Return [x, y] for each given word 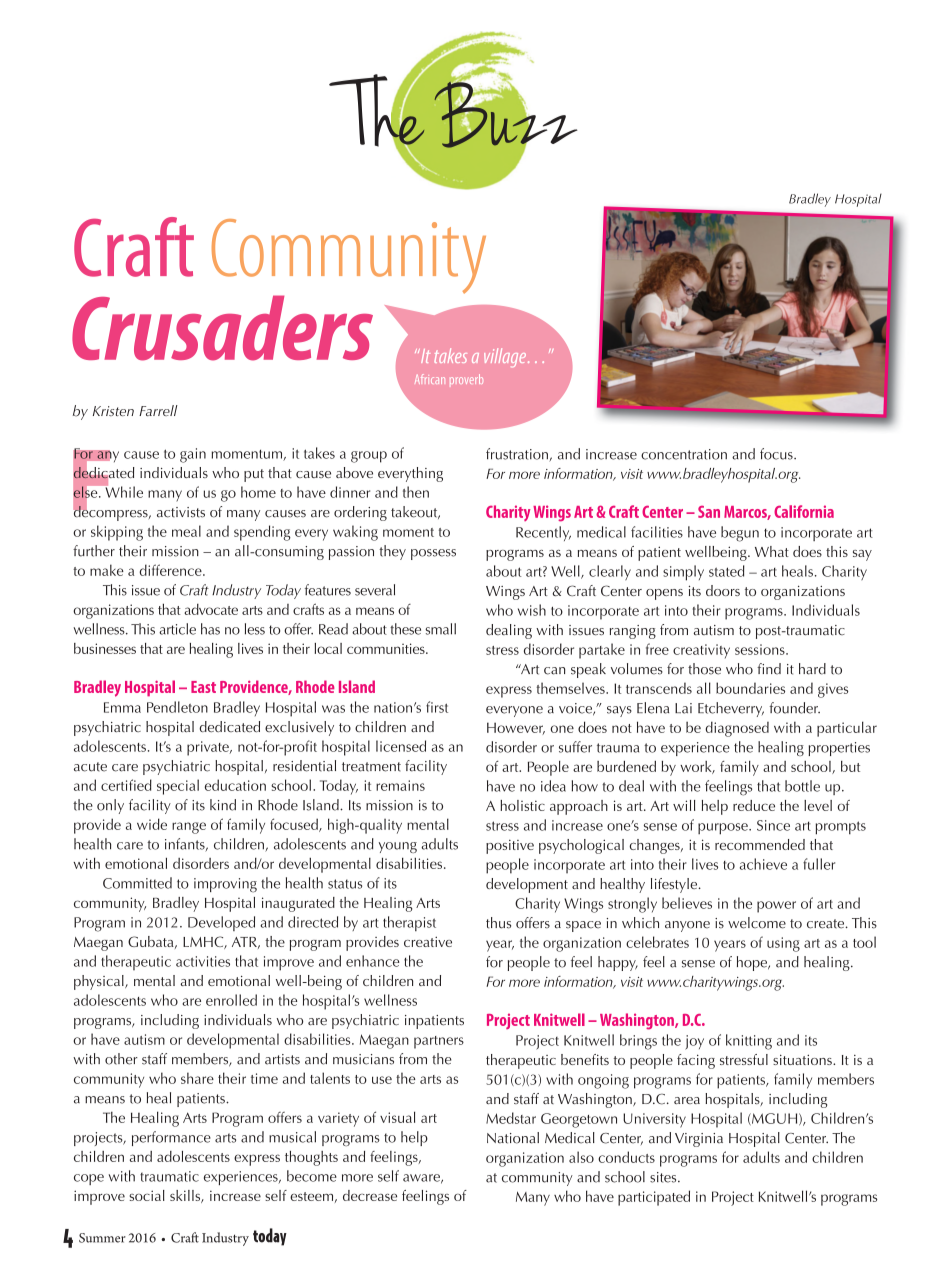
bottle [802, 786]
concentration [684, 454]
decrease [370, 1195]
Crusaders [222, 328]
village [506, 357]
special [178, 787]
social [147, 1195]
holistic [522, 805]
